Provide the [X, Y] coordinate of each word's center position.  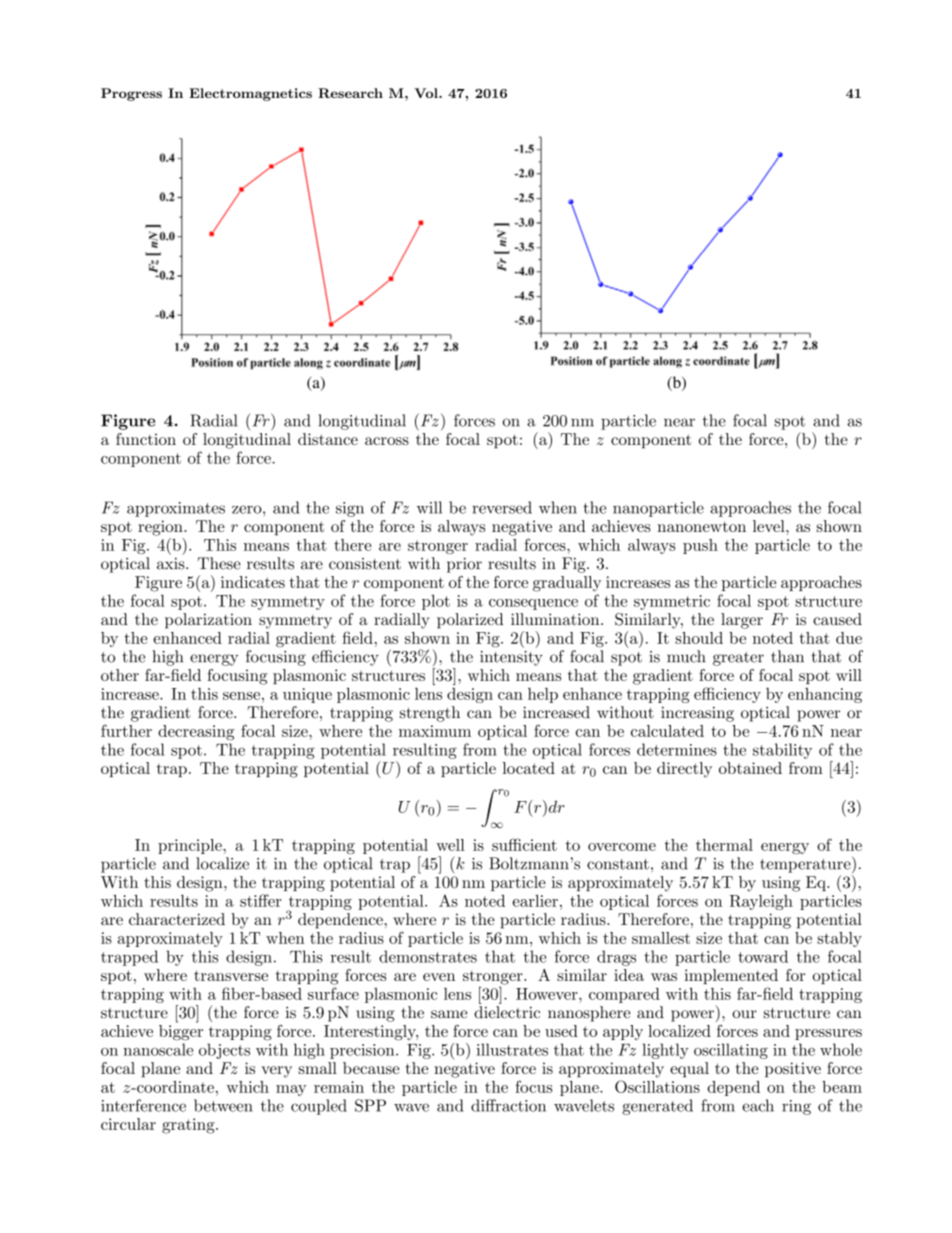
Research [350, 93]
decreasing [196, 732]
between [223, 1105]
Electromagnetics [250, 94]
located [529, 768]
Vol [427, 93]
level [770, 526]
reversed [502, 507]
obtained [750, 768]
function [146, 439]
